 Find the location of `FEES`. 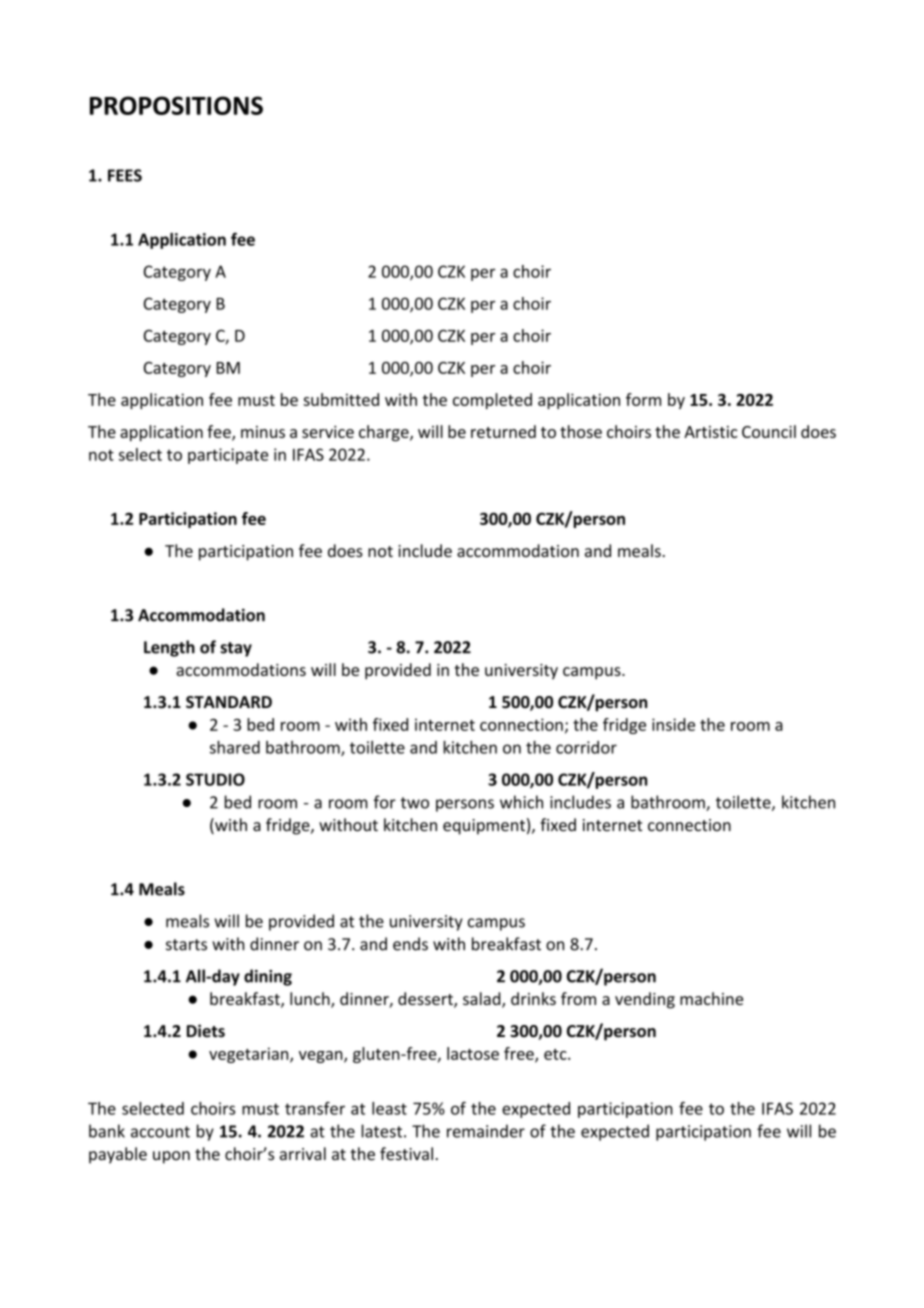

FEES is located at coordinates (125, 175).
